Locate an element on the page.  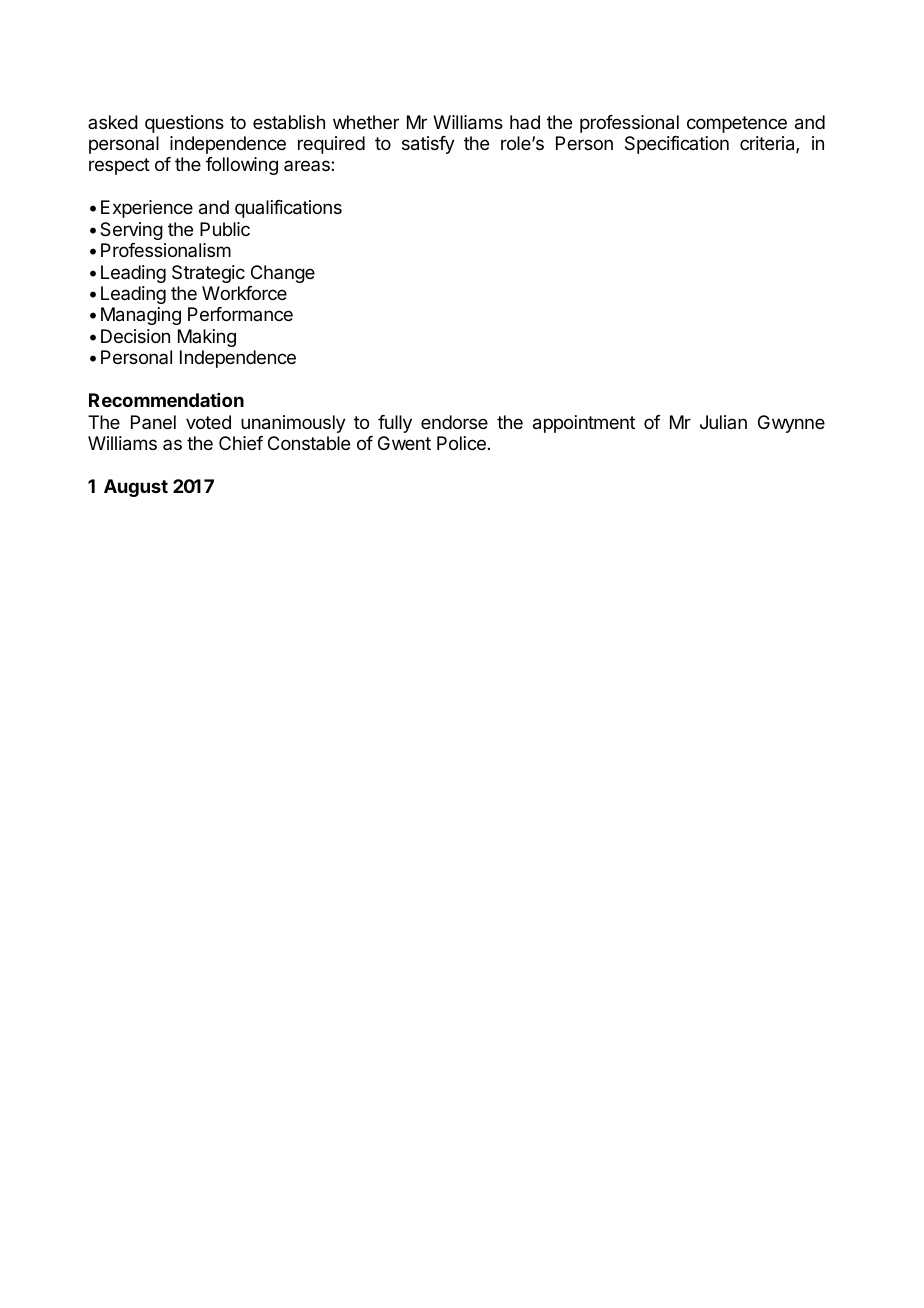
questions is located at coordinates (184, 124).
